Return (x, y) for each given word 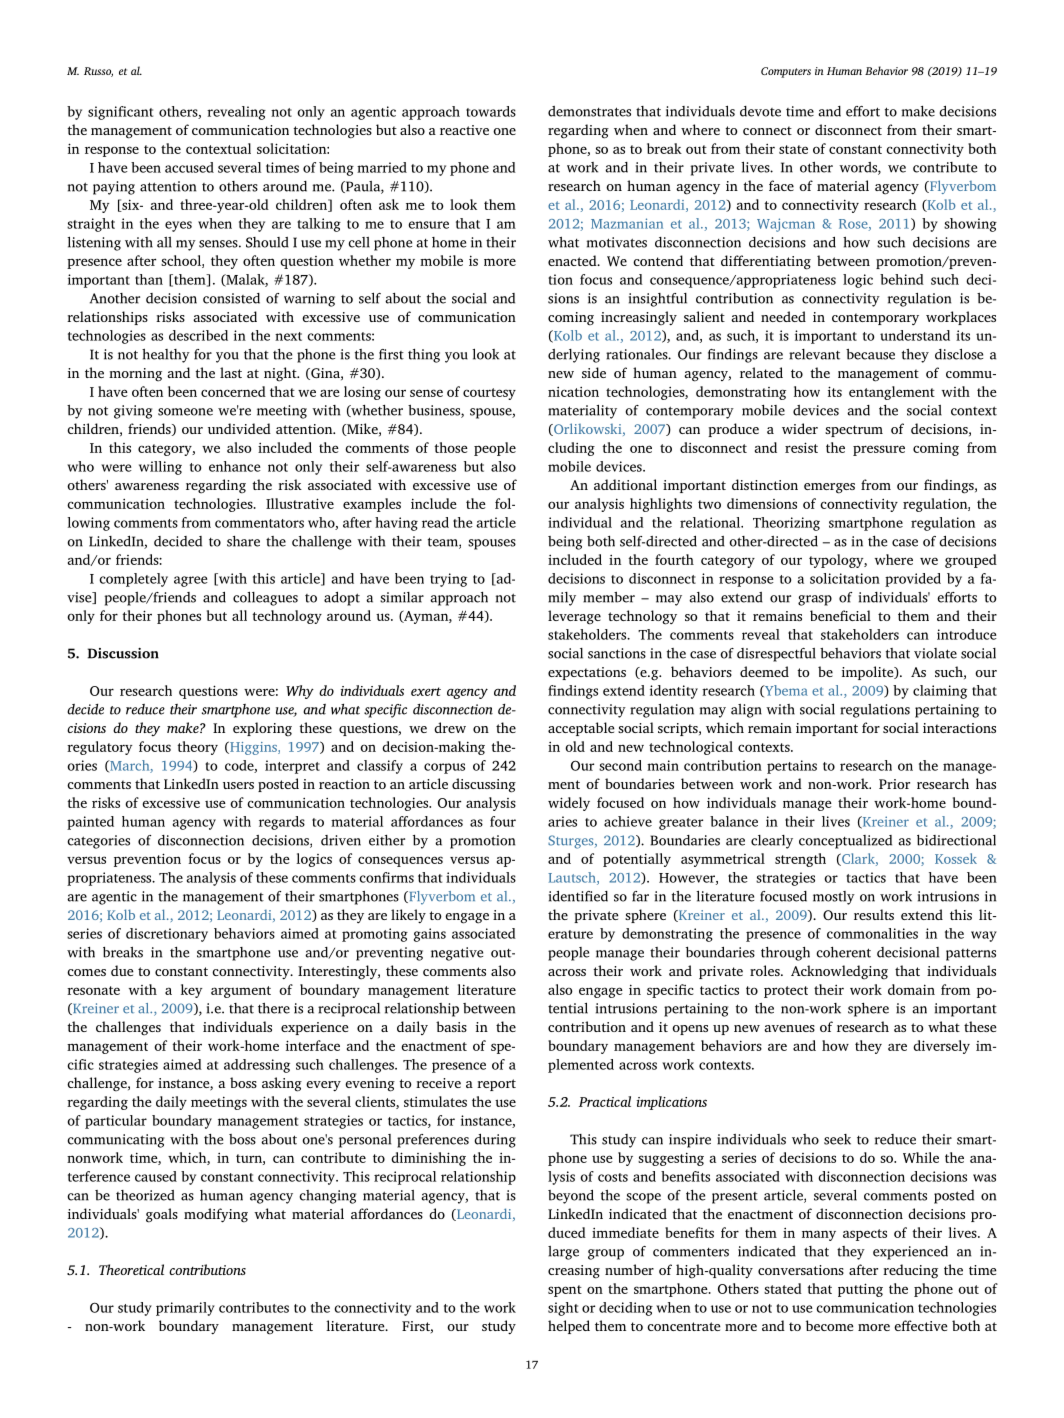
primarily (185, 1309)
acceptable (581, 729)
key (192, 991)
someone (185, 412)
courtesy (489, 394)
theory (197, 748)
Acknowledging (839, 972)
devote (760, 111)
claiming (940, 692)
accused (189, 167)
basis (451, 1026)
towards (491, 111)
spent (565, 1291)
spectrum (854, 431)
